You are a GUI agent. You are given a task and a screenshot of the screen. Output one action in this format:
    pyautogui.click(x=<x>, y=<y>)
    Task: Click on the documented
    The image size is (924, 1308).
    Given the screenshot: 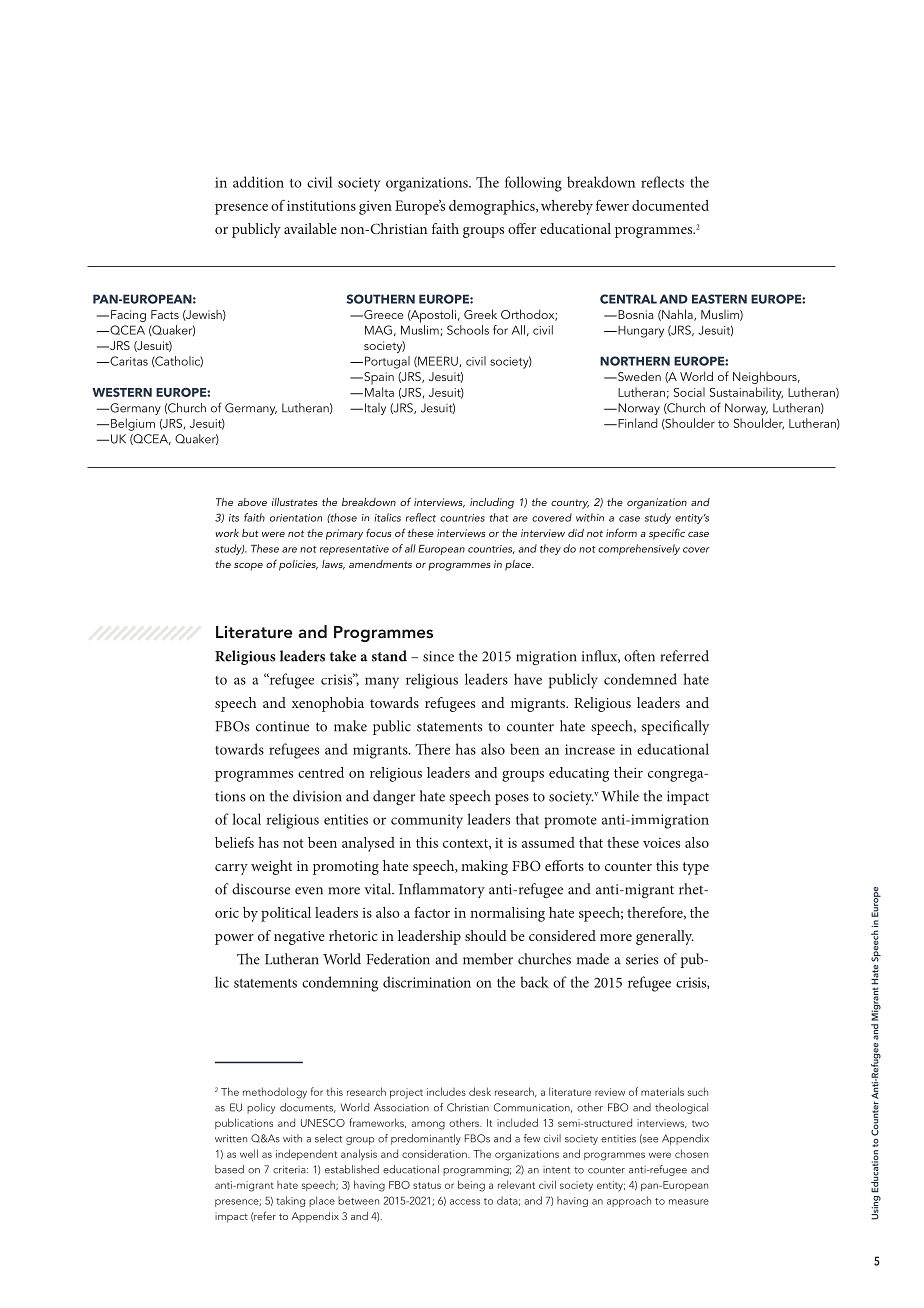 What is the action you would take?
    pyautogui.click(x=670, y=205)
